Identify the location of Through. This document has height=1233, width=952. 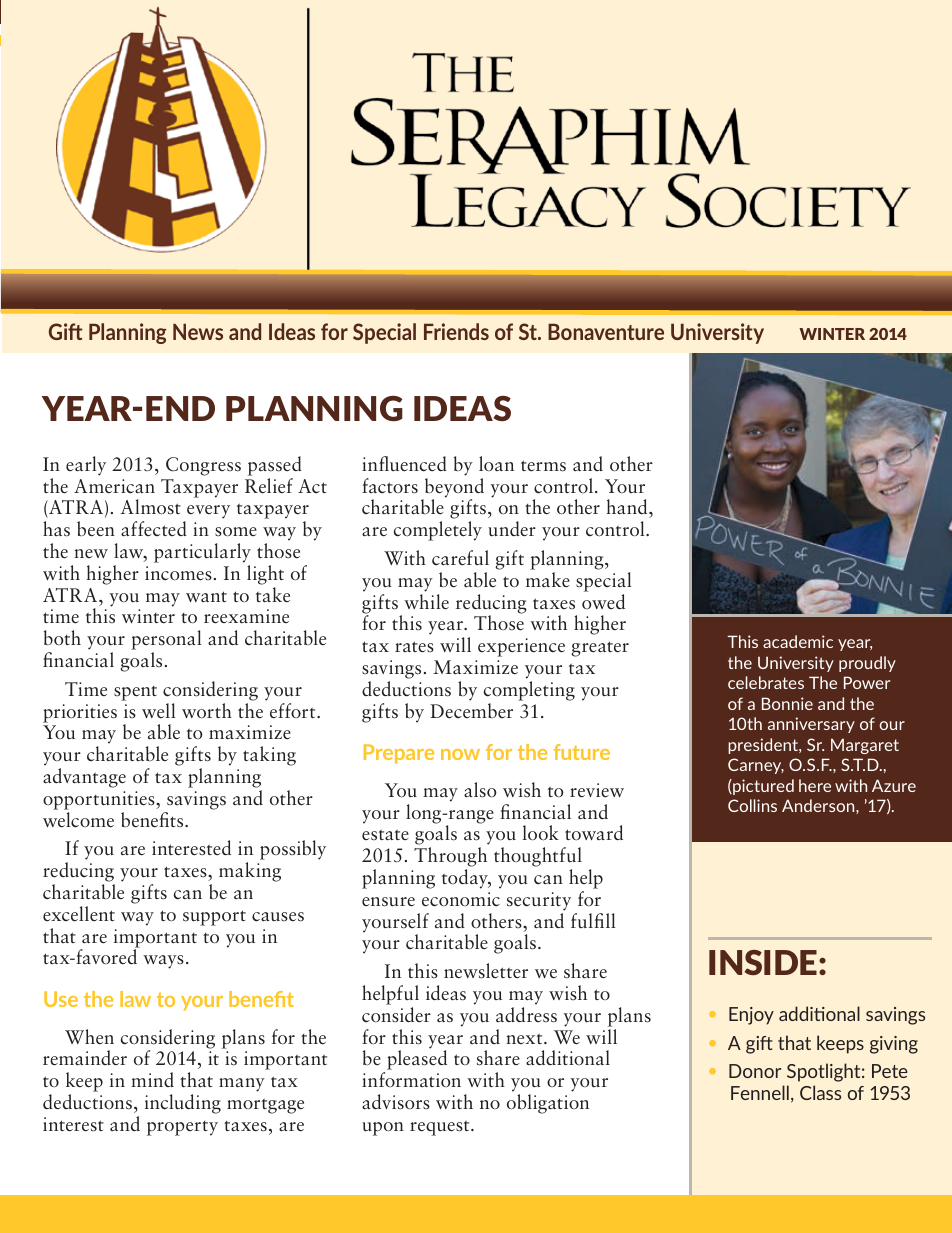
(450, 858).
